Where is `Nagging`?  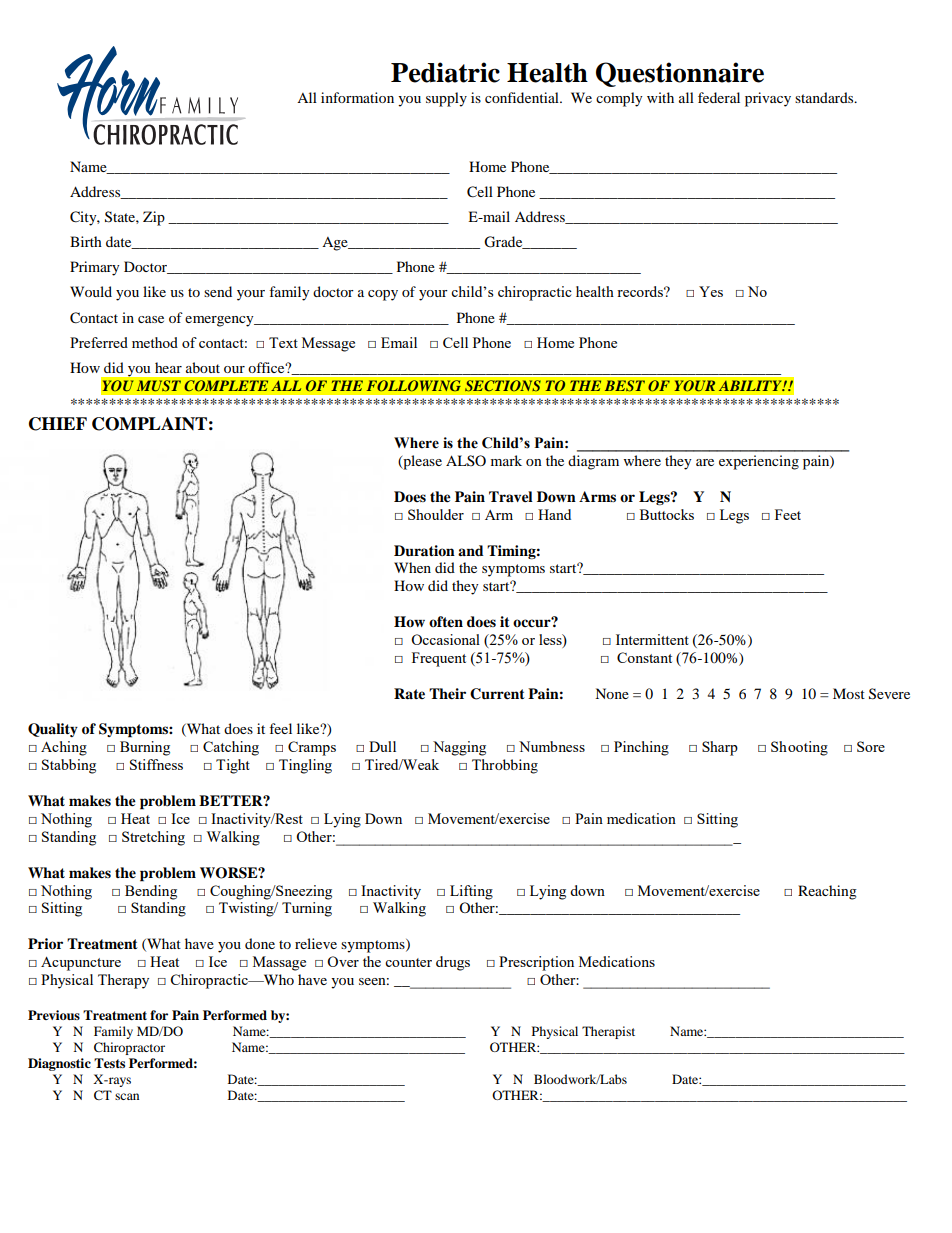 Nagging is located at coordinates (459, 748).
